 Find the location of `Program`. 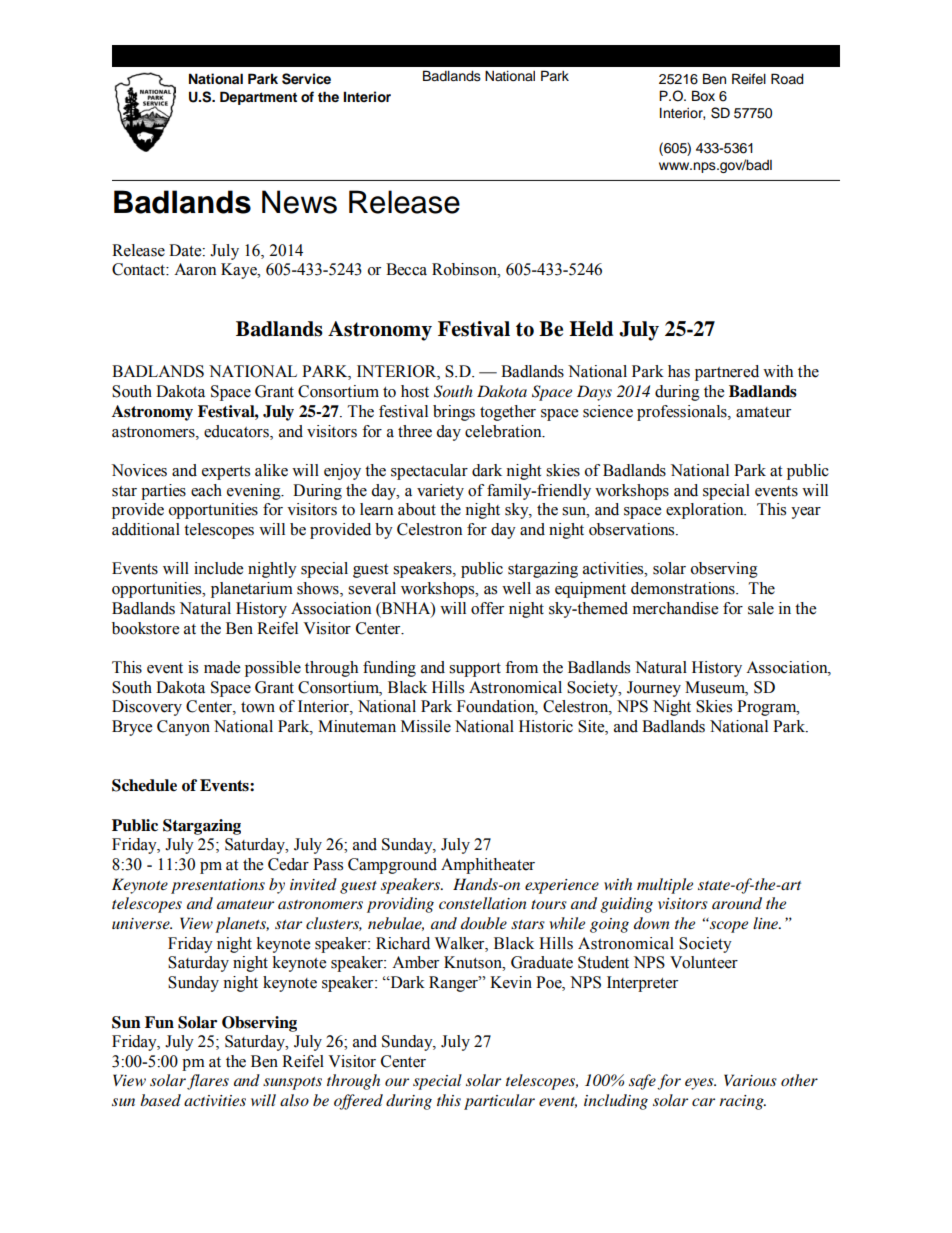

Program is located at coordinates (768, 708).
